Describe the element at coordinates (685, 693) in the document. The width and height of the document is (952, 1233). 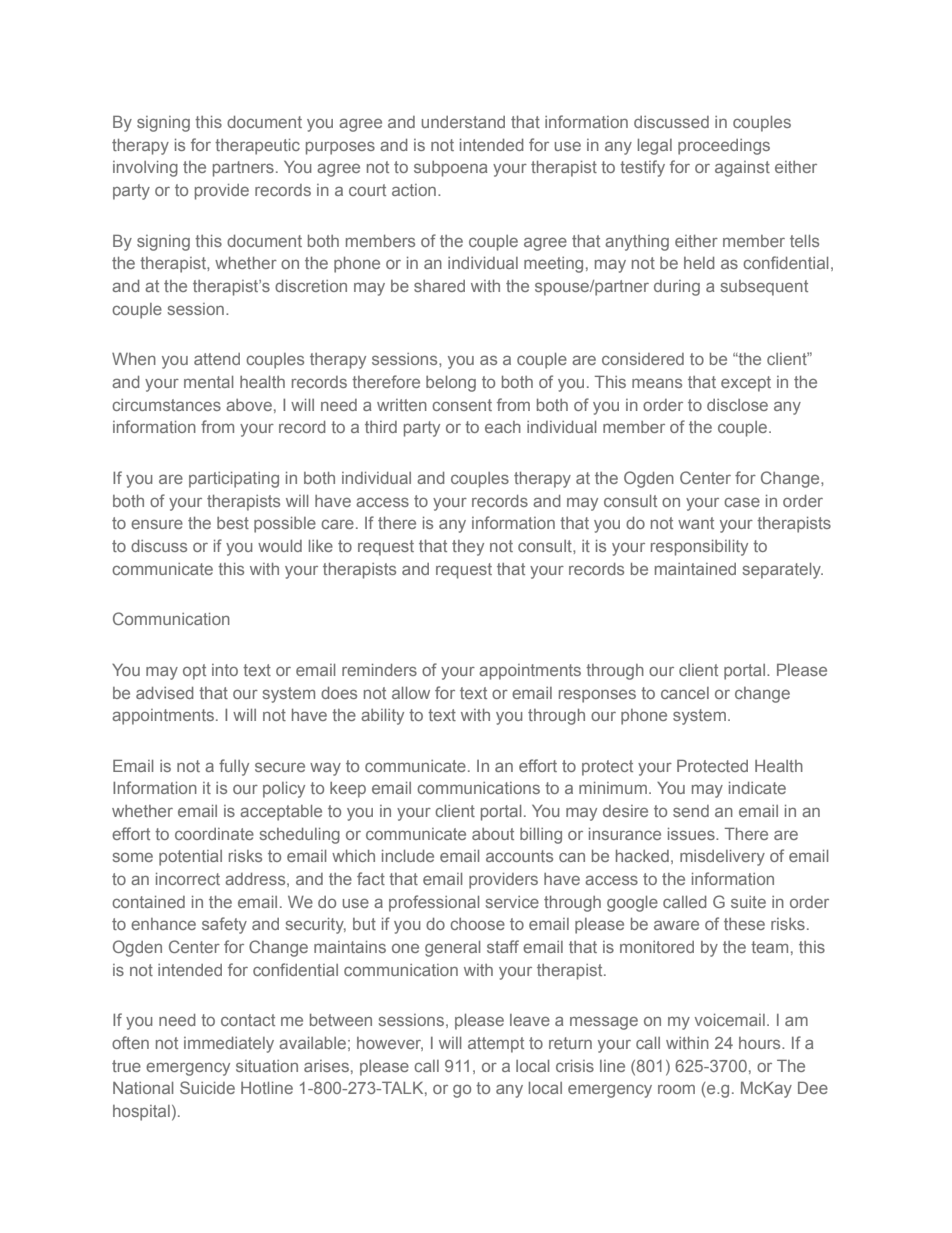
I see `cancel` at that location.
